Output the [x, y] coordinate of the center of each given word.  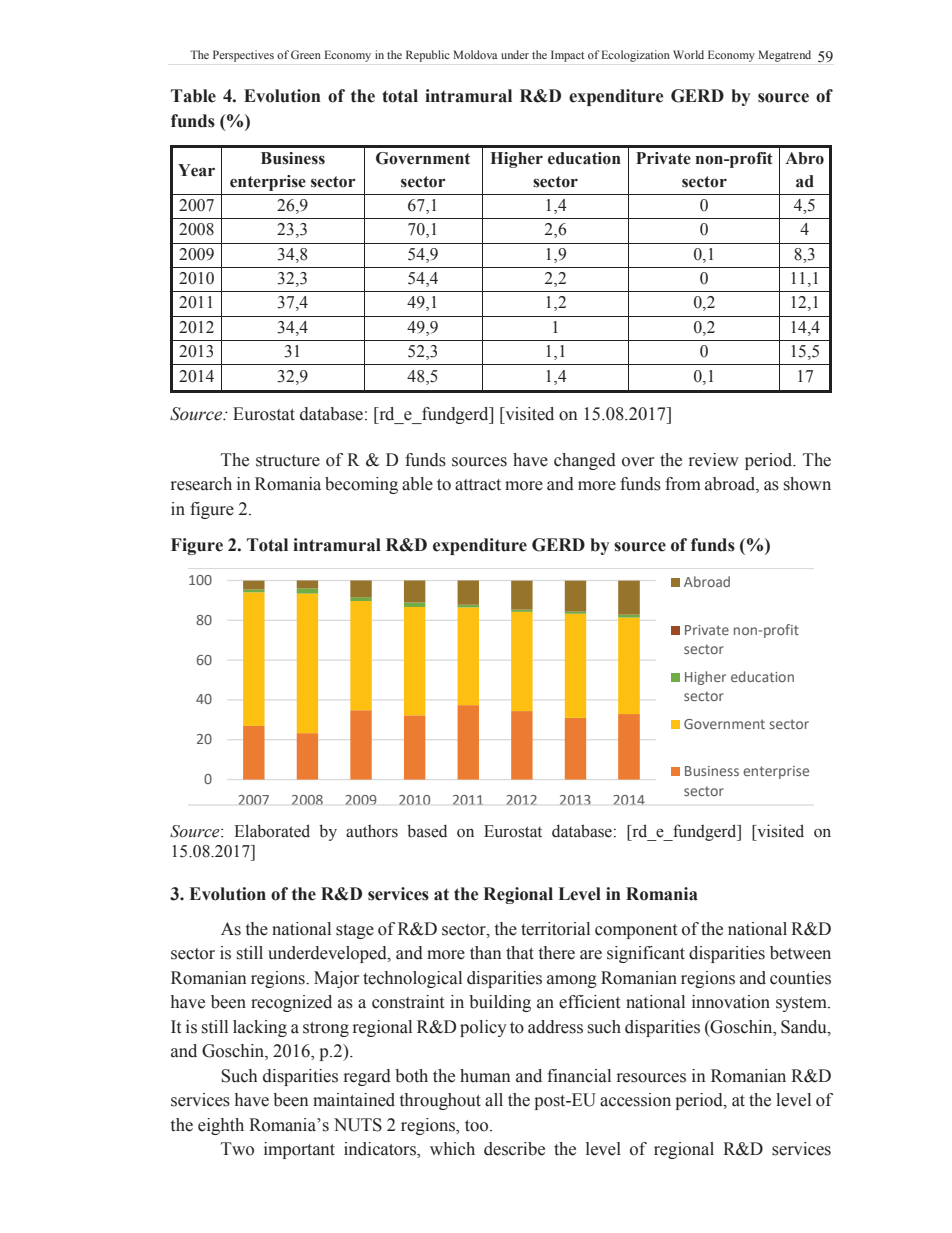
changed [585, 461]
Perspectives [243, 56]
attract [478, 485]
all [494, 1100]
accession [635, 1100]
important [299, 1150]
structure [288, 461]
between [800, 953]
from [683, 484]
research [201, 484]
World [688, 54]
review [714, 460]
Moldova [475, 54]
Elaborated [272, 831]
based [427, 831]
